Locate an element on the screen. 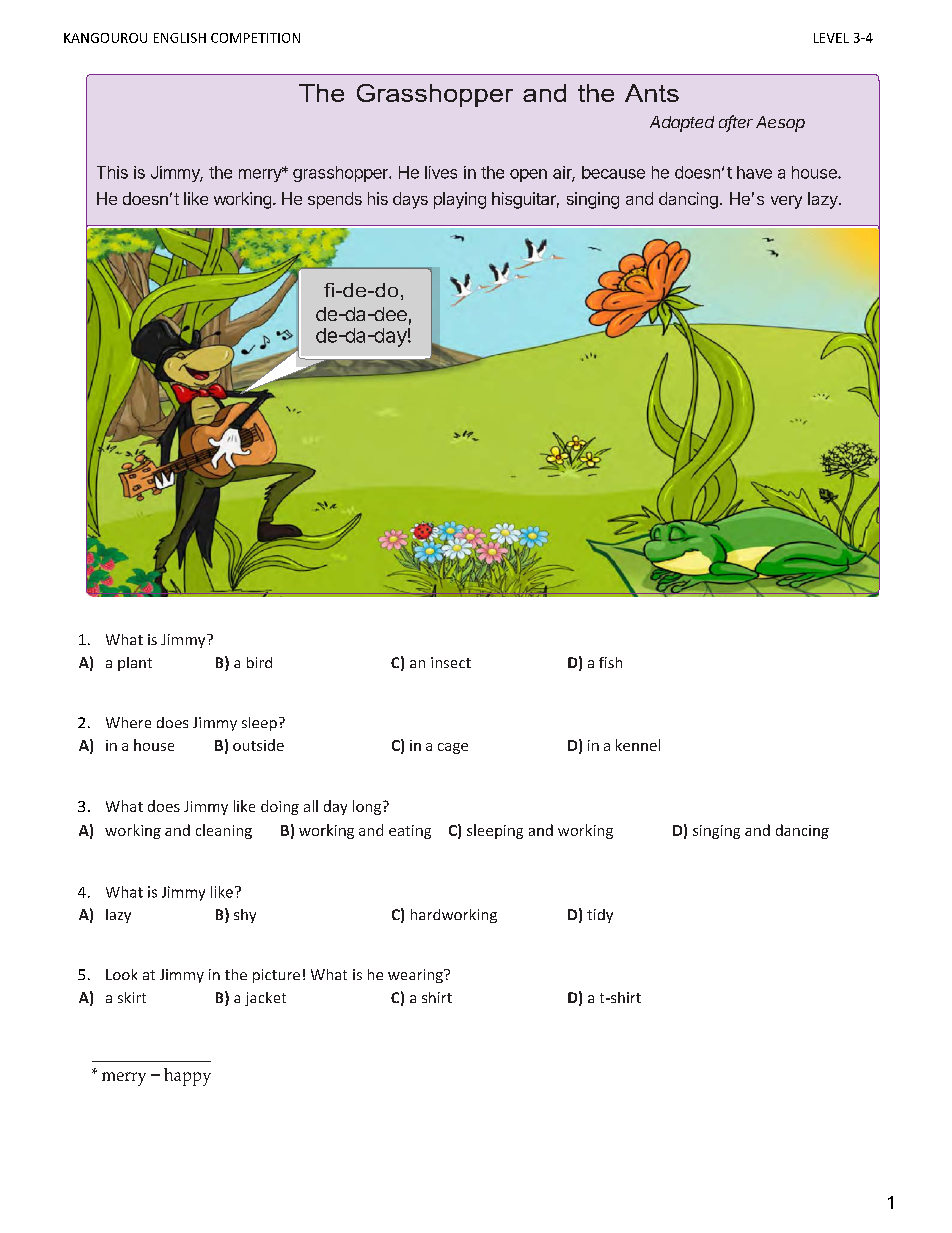 The width and height of the screenshot is (952, 1233). lives is located at coordinates (441, 172).
